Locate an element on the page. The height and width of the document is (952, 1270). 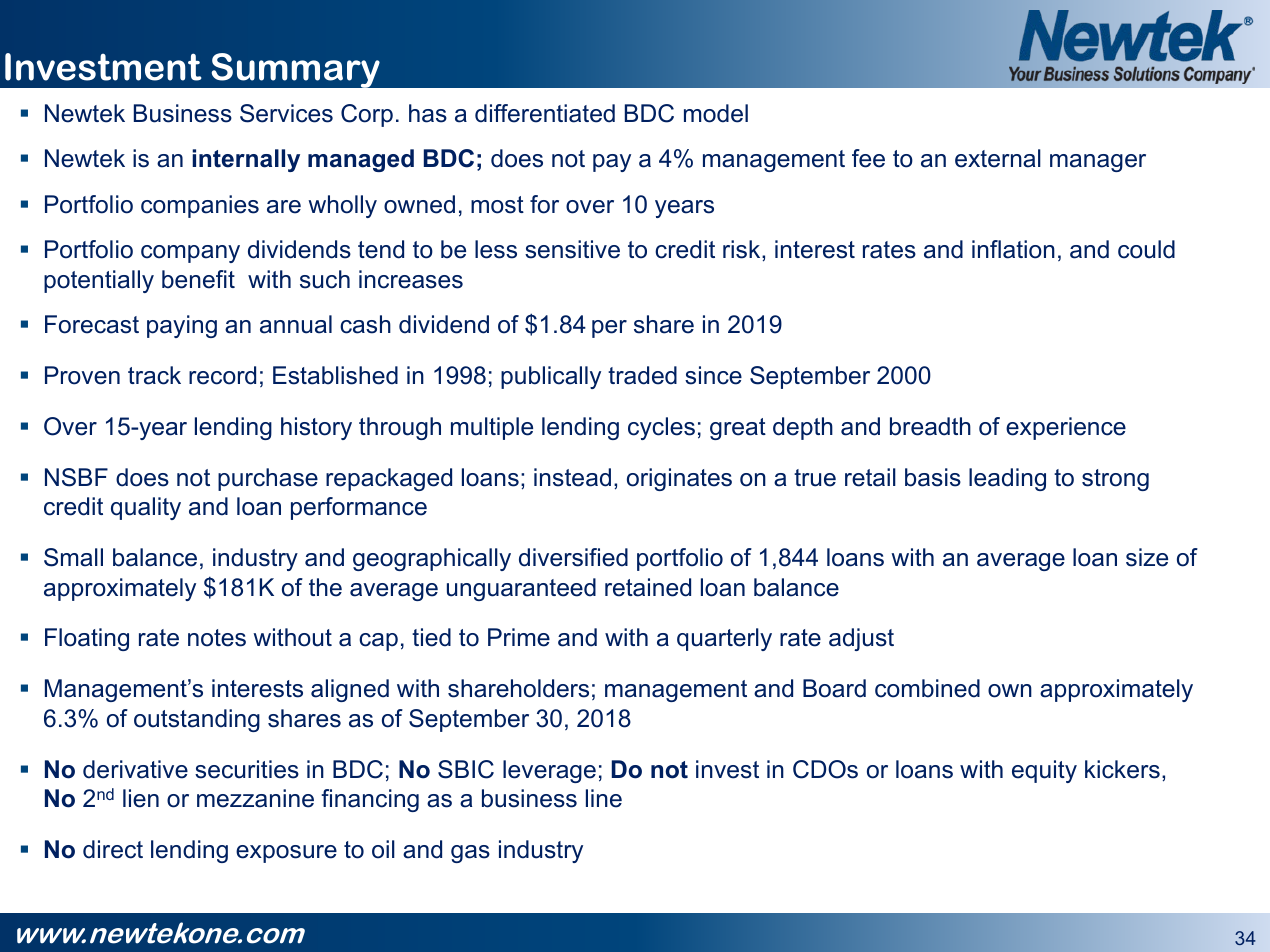
retained is located at coordinates (648, 587).
